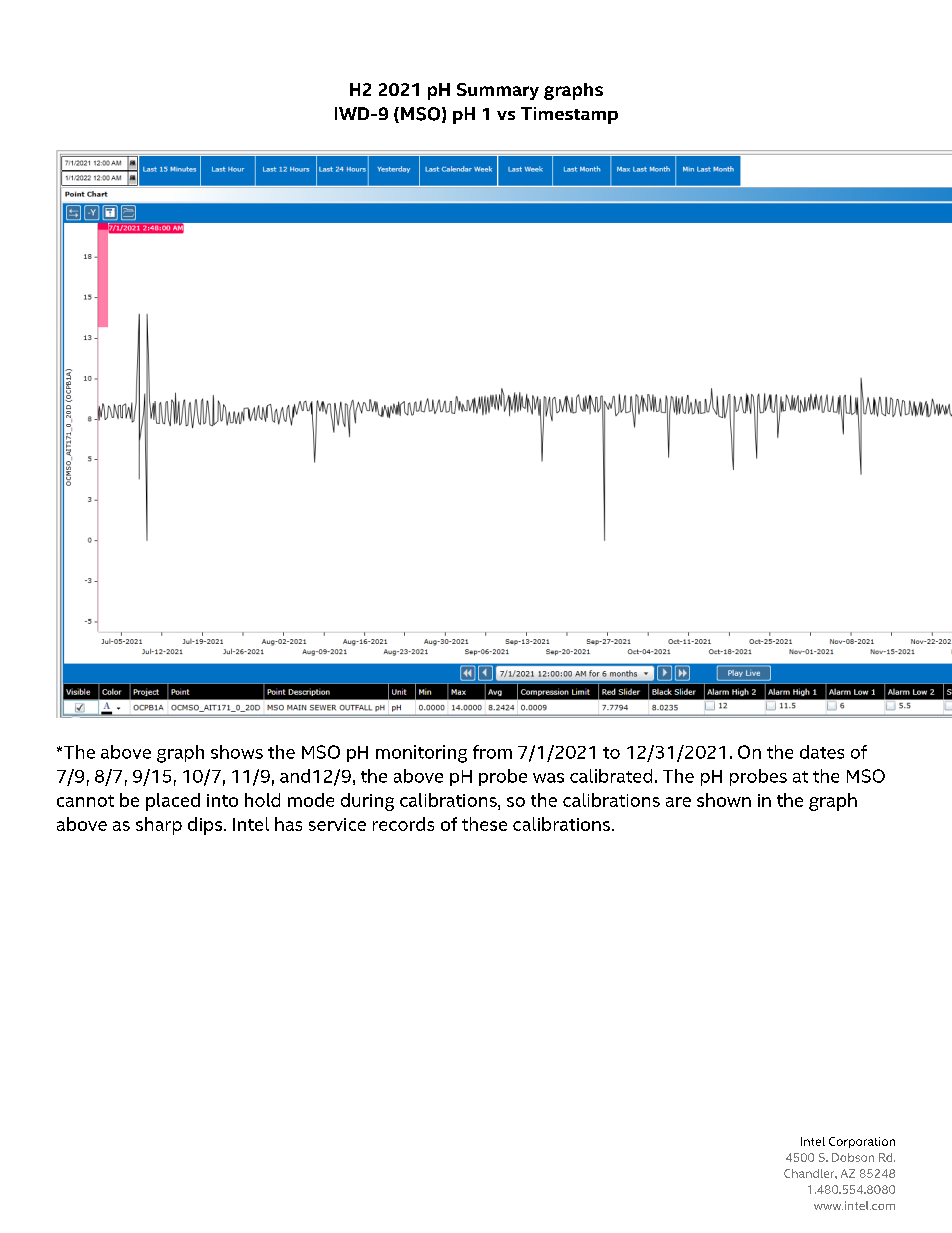  What do you see at coordinates (611, 776) in the document?
I see `calibrated` at bounding box center [611, 776].
